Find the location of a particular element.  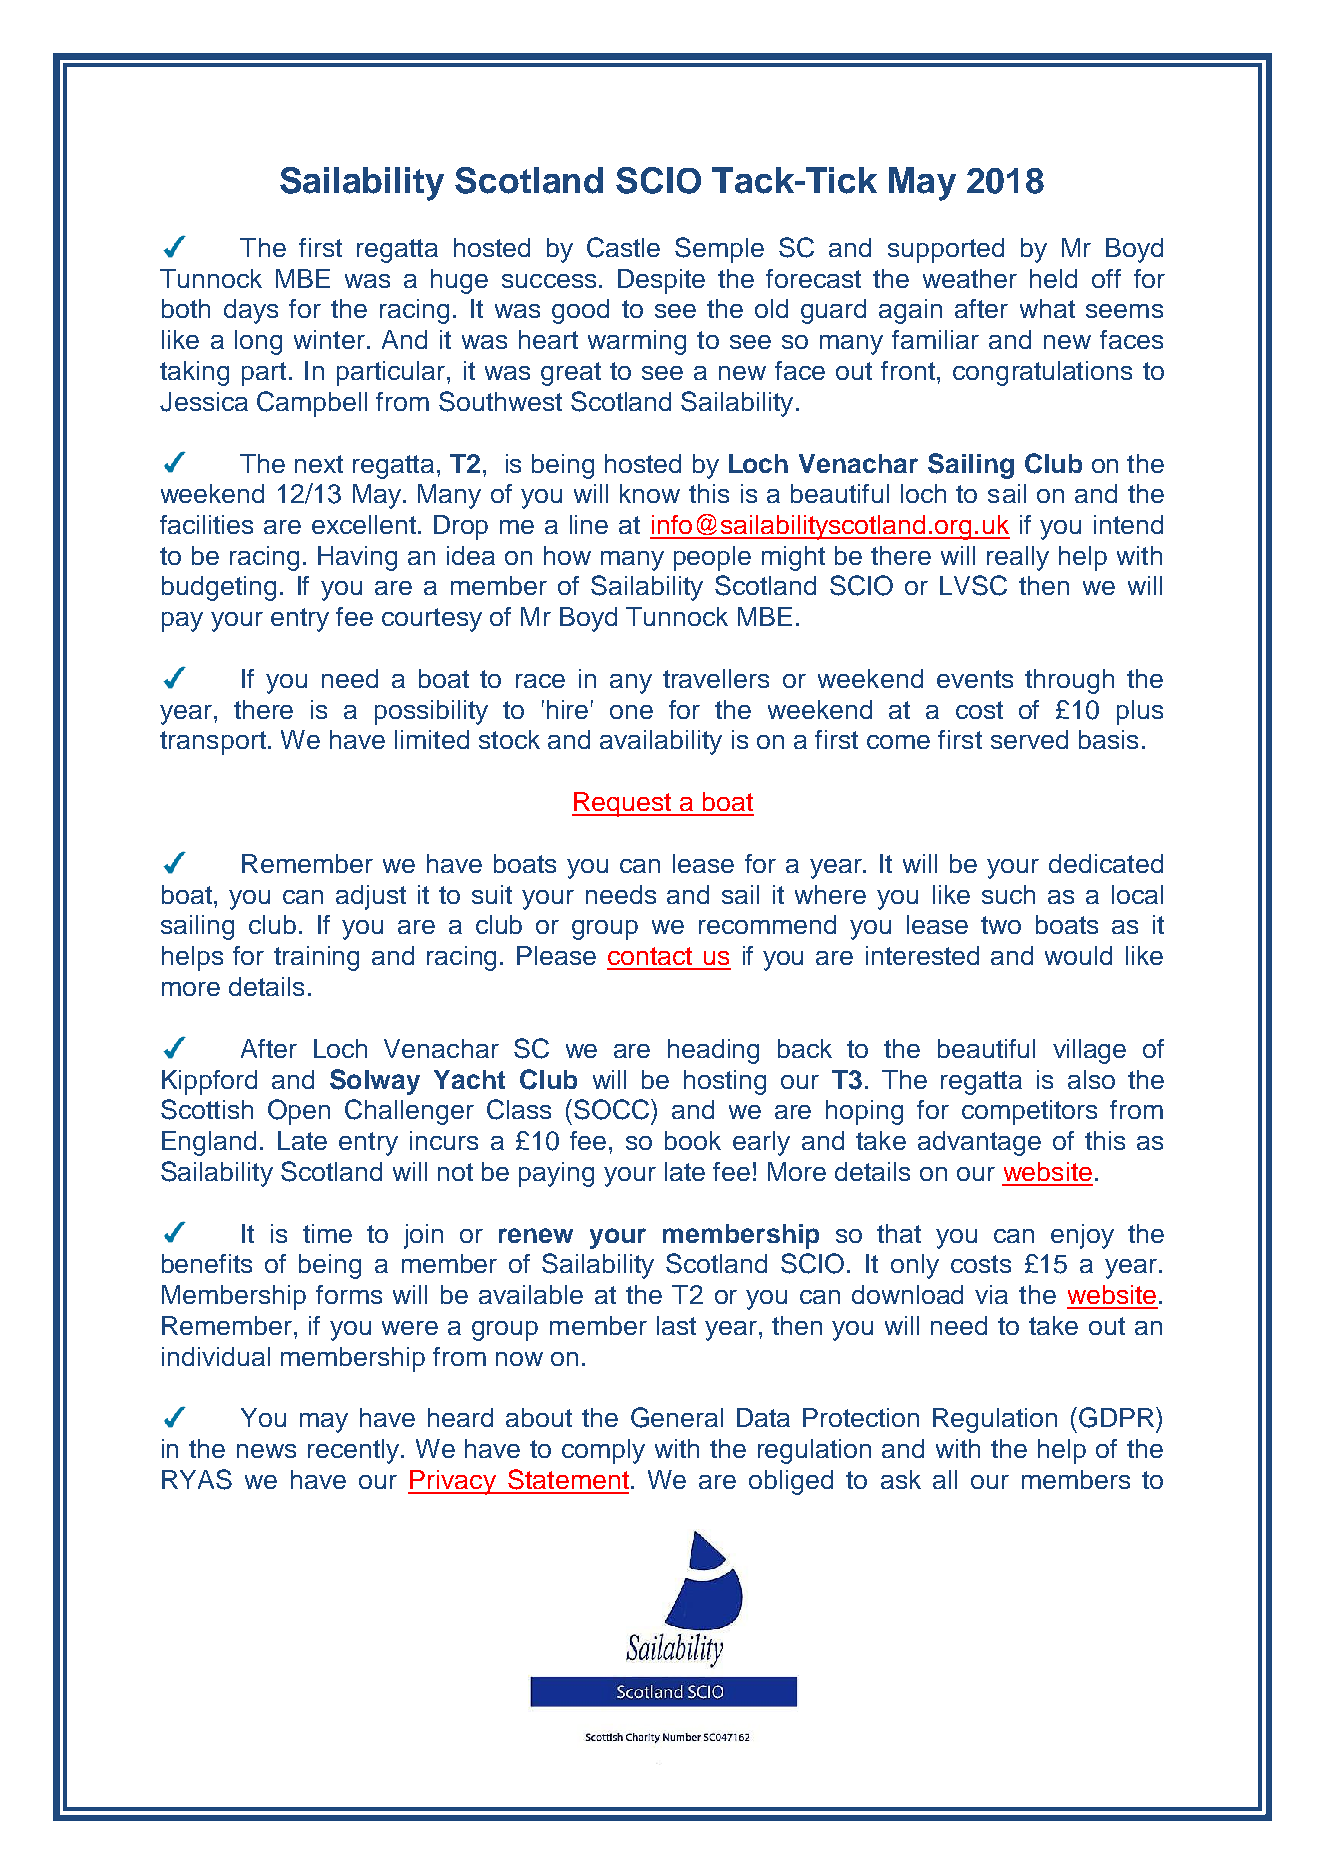

news is located at coordinates (266, 1451).
